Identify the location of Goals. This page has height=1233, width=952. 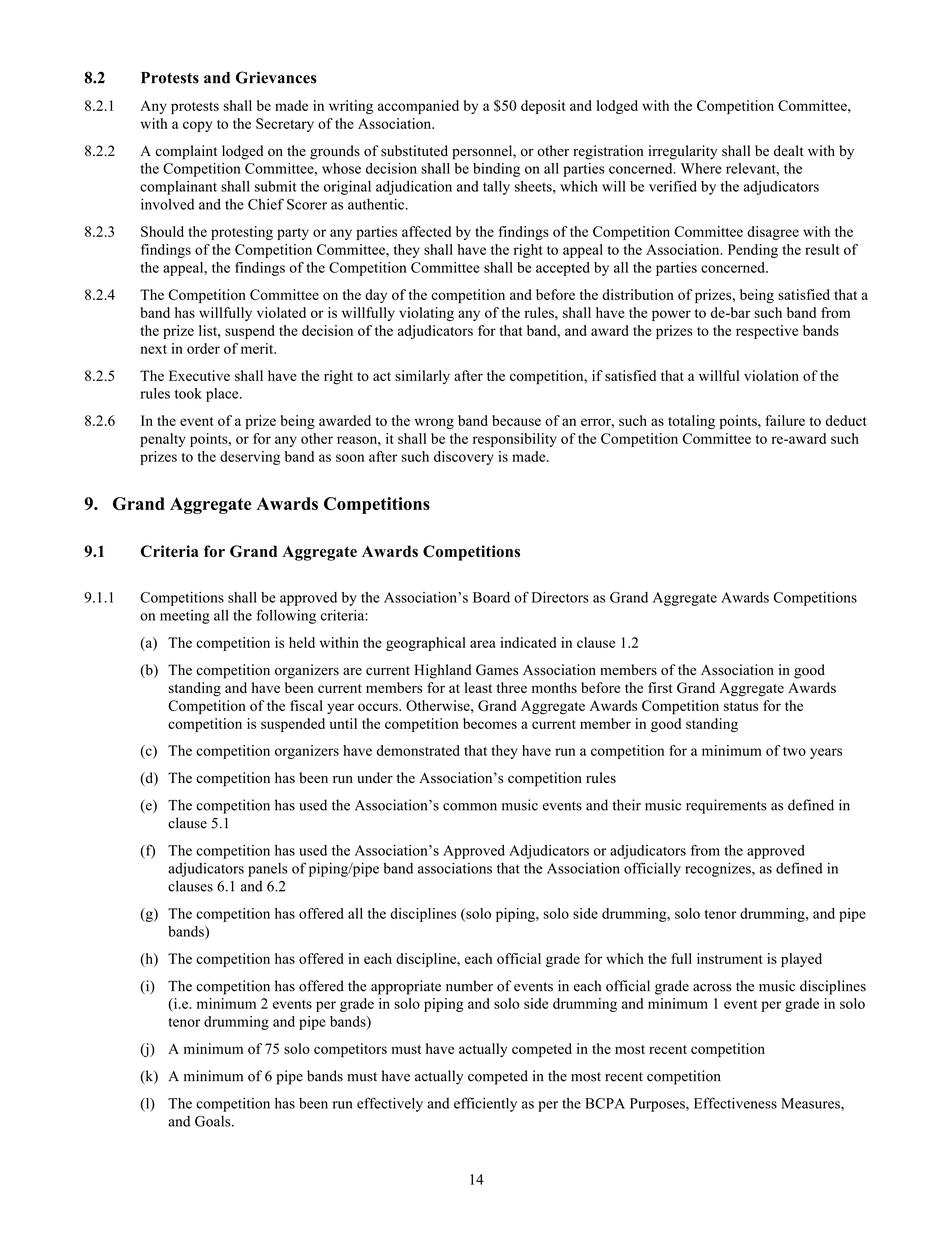
(214, 1121).
